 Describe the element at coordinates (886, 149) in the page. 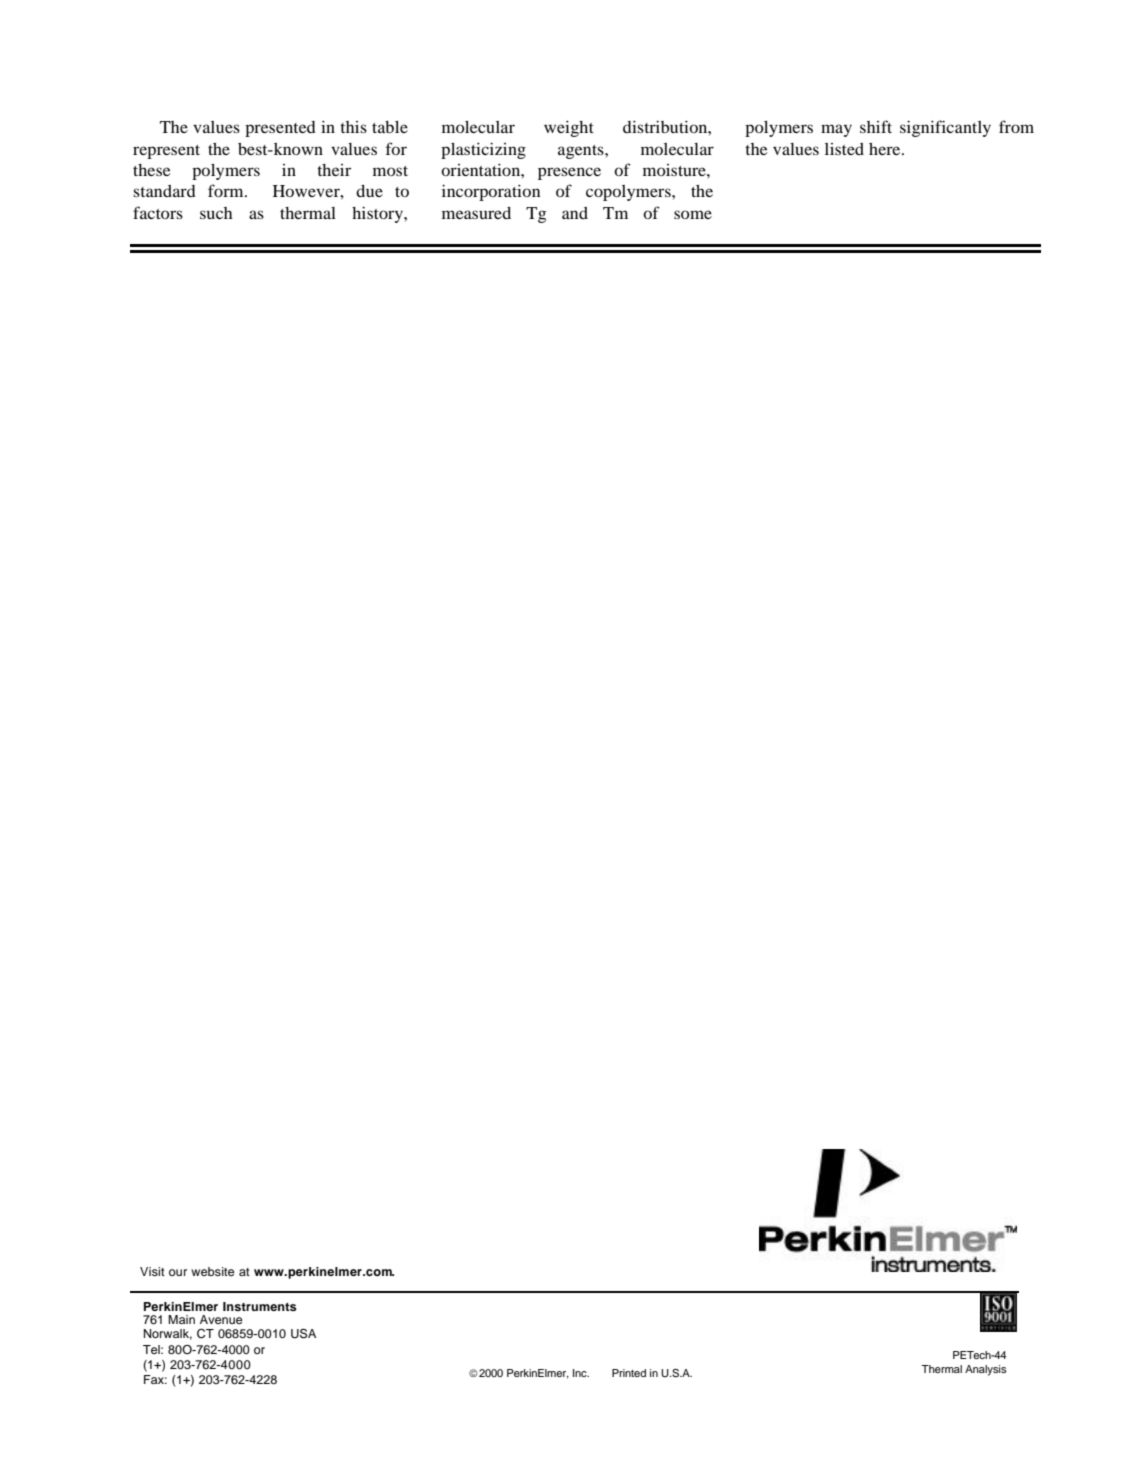

I see `here` at that location.
